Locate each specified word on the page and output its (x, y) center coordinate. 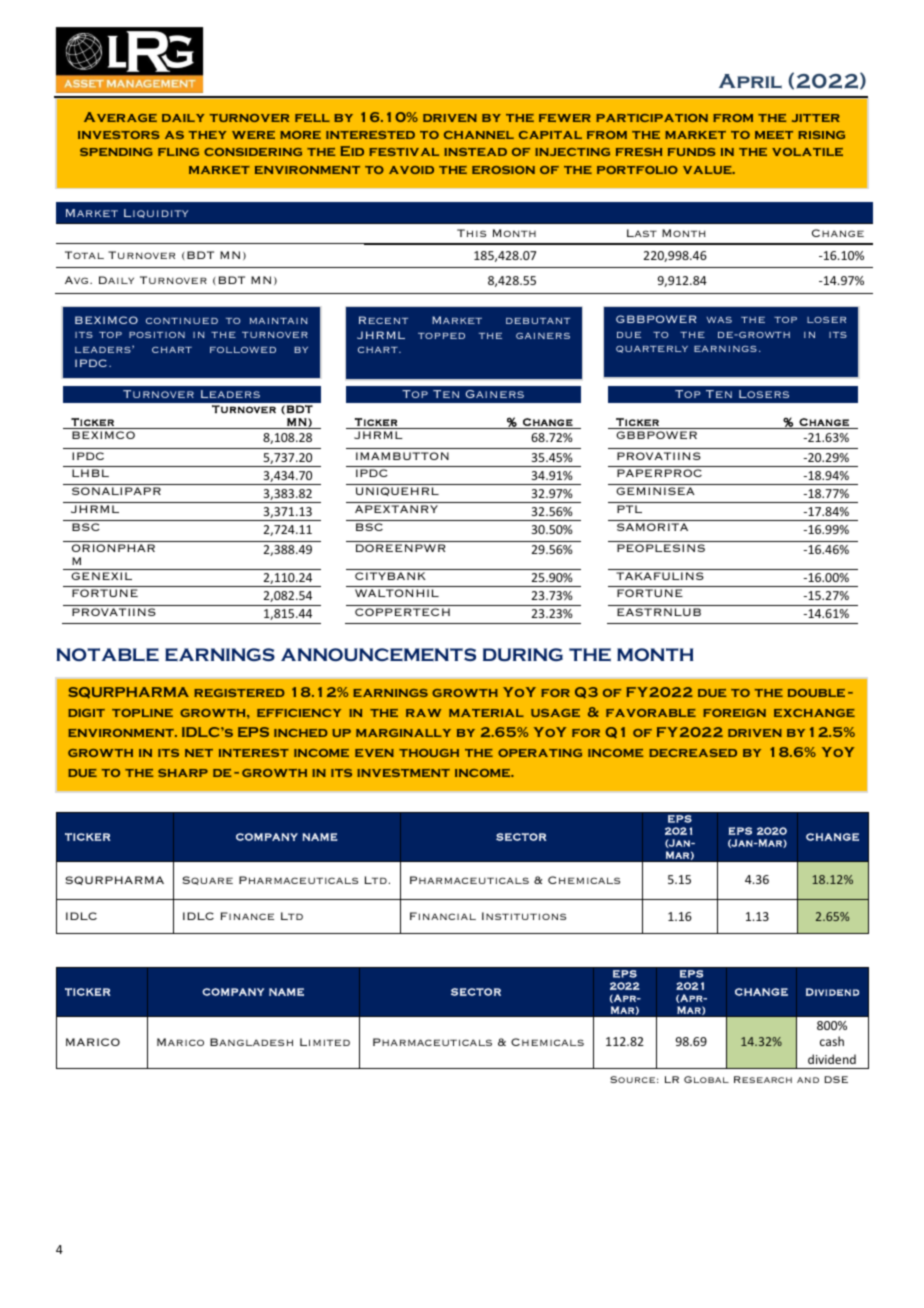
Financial (443, 916)
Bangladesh (251, 1042)
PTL (629, 509)
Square (207, 880)
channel (479, 135)
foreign (734, 713)
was (719, 320)
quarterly (652, 349)
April (750, 81)
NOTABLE (108, 655)
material (486, 713)
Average (120, 117)
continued (182, 321)
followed (243, 350)
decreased (693, 753)
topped (441, 336)
